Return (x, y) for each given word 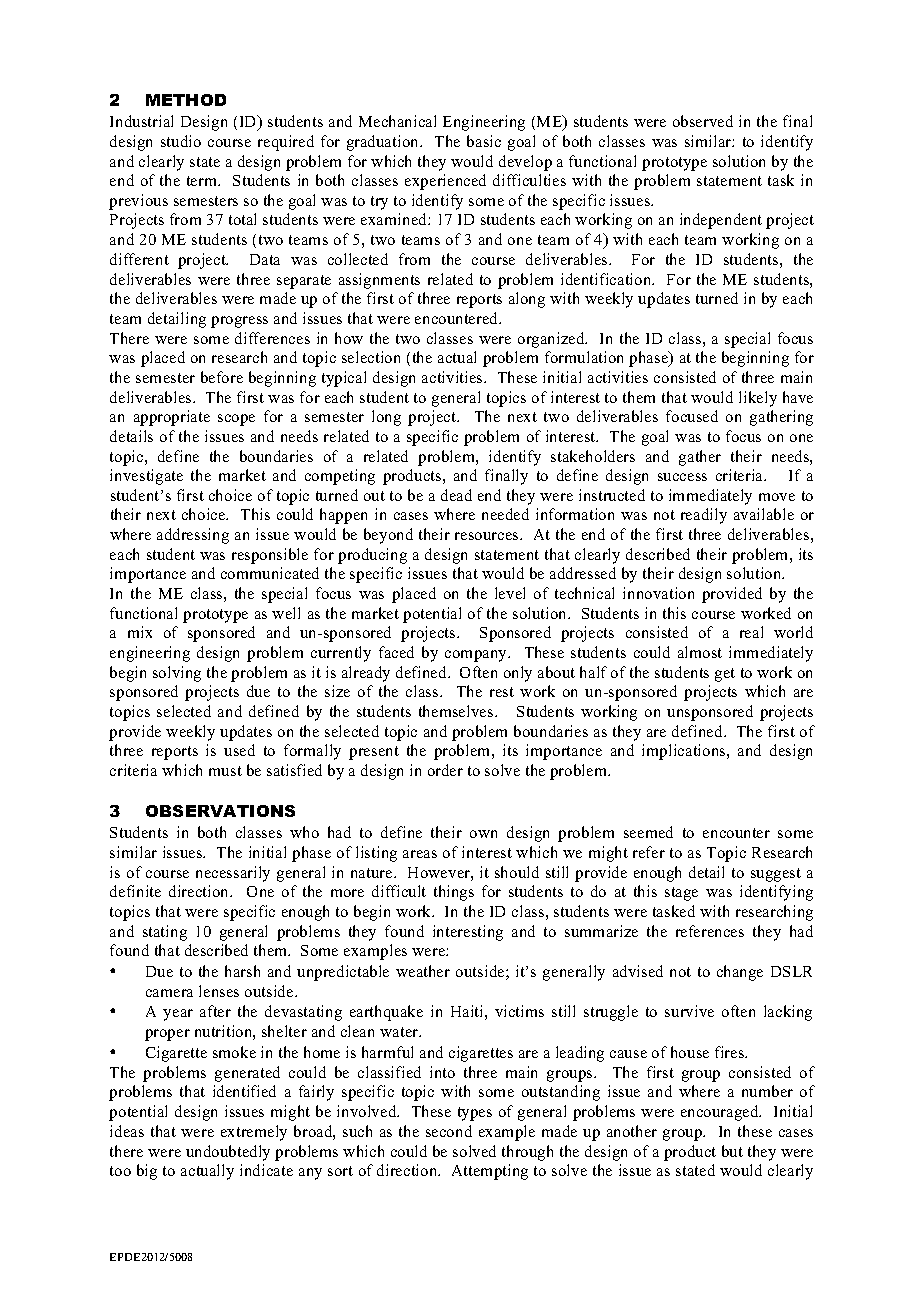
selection (371, 357)
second (449, 1131)
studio (181, 141)
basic (484, 141)
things (454, 893)
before (222, 377)
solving (177, 674)
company (477, 656)
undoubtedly (228, 1153)
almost (700, 652)
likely (758, 399)
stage (681, 894)
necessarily (233, 874)
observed (703, 121)
